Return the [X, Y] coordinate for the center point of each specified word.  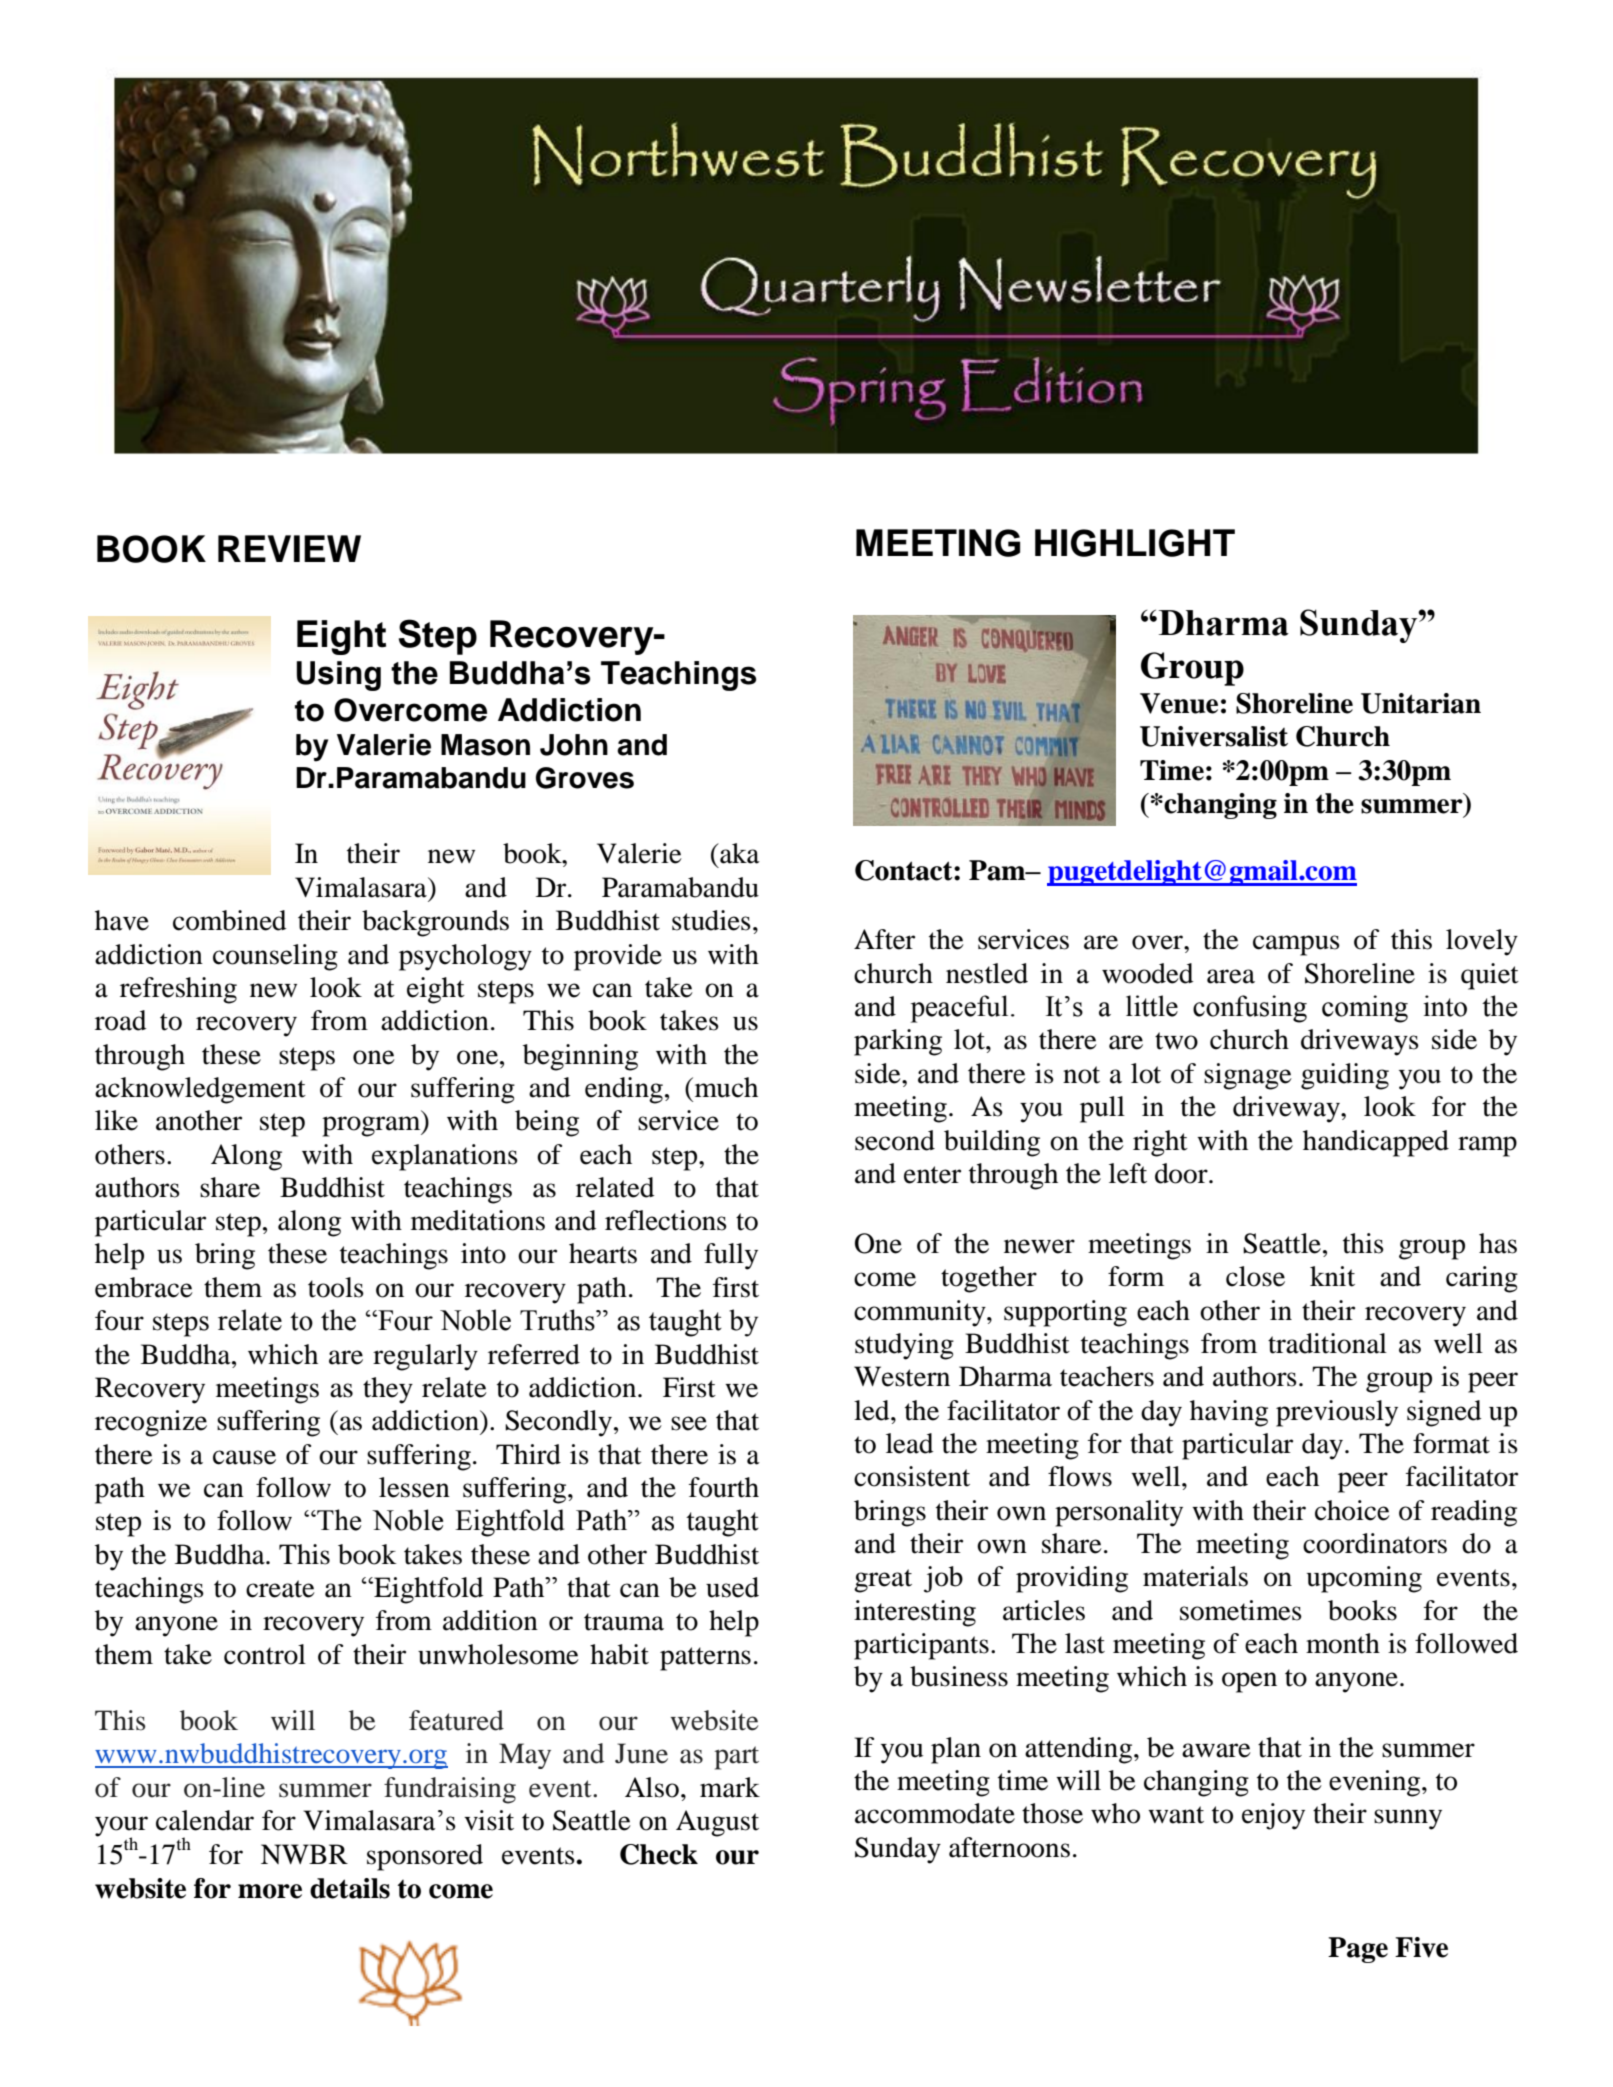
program [372, 1126]
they [388, 1390]
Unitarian [1421, 703]
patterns [705, 1659]
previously [1337, 1413]
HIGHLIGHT [1135, 543]
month [1343, 1643]
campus [1296, 945]
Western [902, 1376]
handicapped [1376, 1143]
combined [230, 920]
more [270, 1891]
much [725, 1087]
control [265, 1654]
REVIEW [289, 548]
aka [739, 853]
